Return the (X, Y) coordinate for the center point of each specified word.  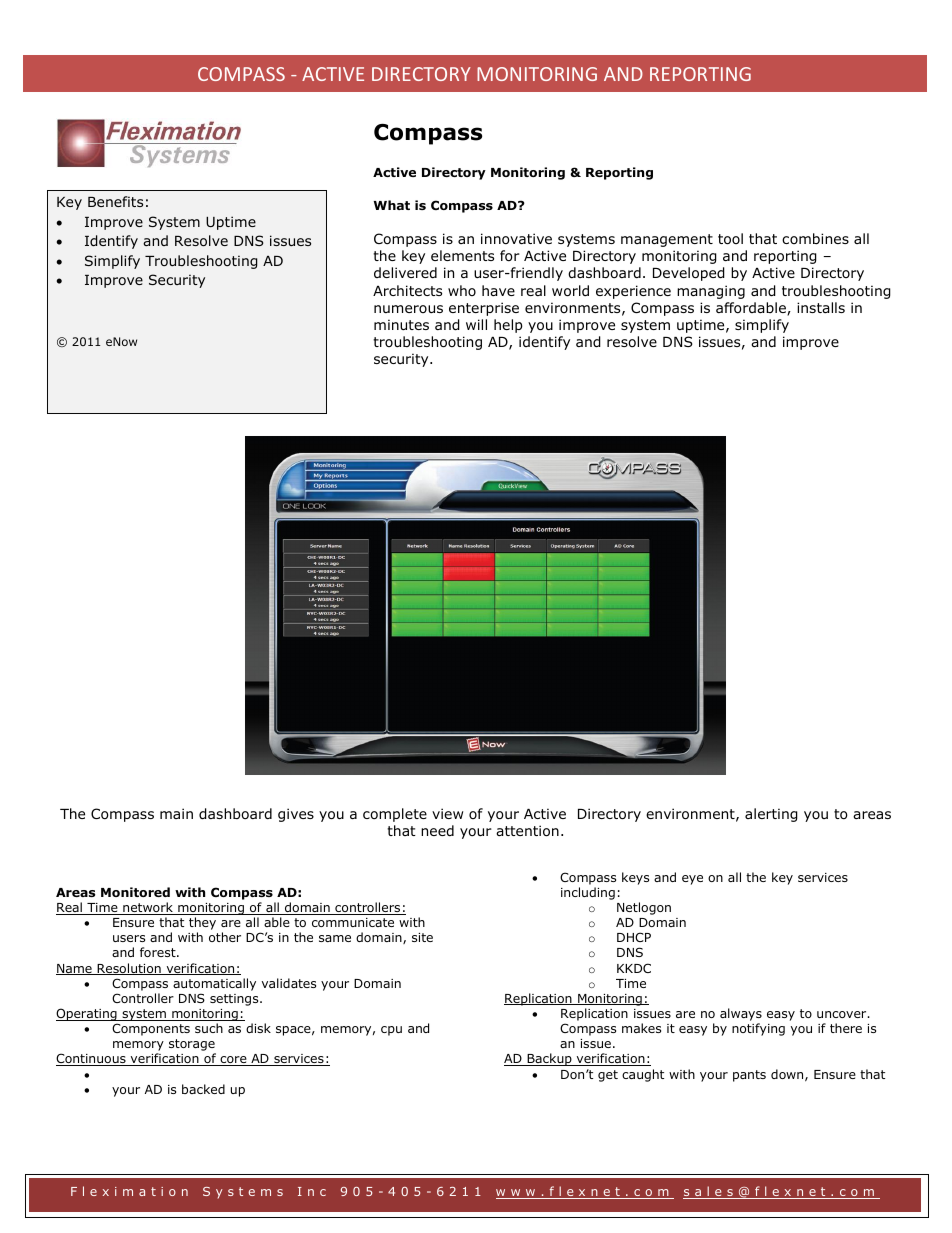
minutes (401, 324)
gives (296, 815)
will (476, 324)
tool (730, 239)
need (437, 830)
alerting (771, 815)
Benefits (115, 201)
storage (192, 1046)
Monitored (135, 892)
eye (692, 880)
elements (462, 255)
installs (821, 307)
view (447, 813)
